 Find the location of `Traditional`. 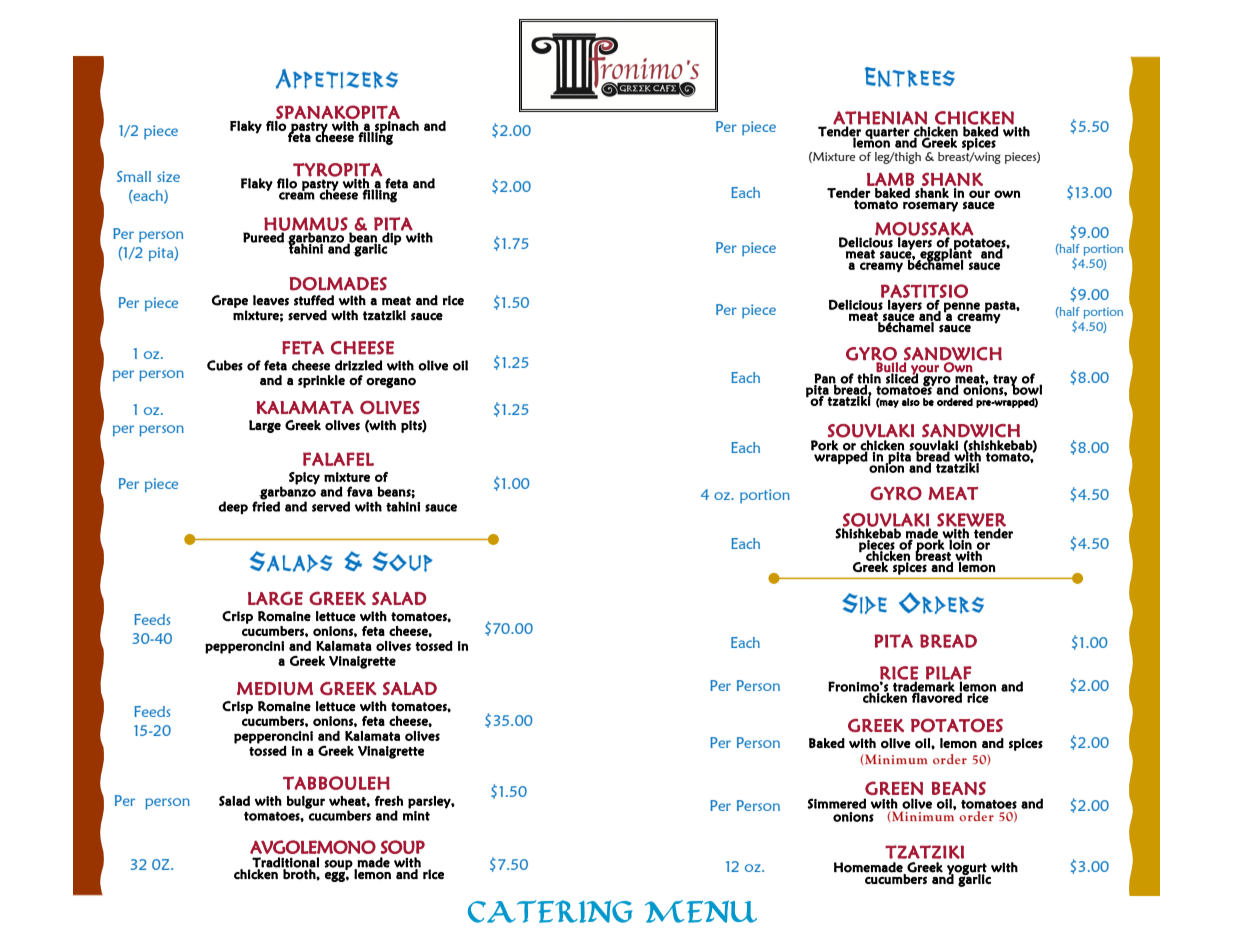

Traditional is located at coordinates (285, 862).
